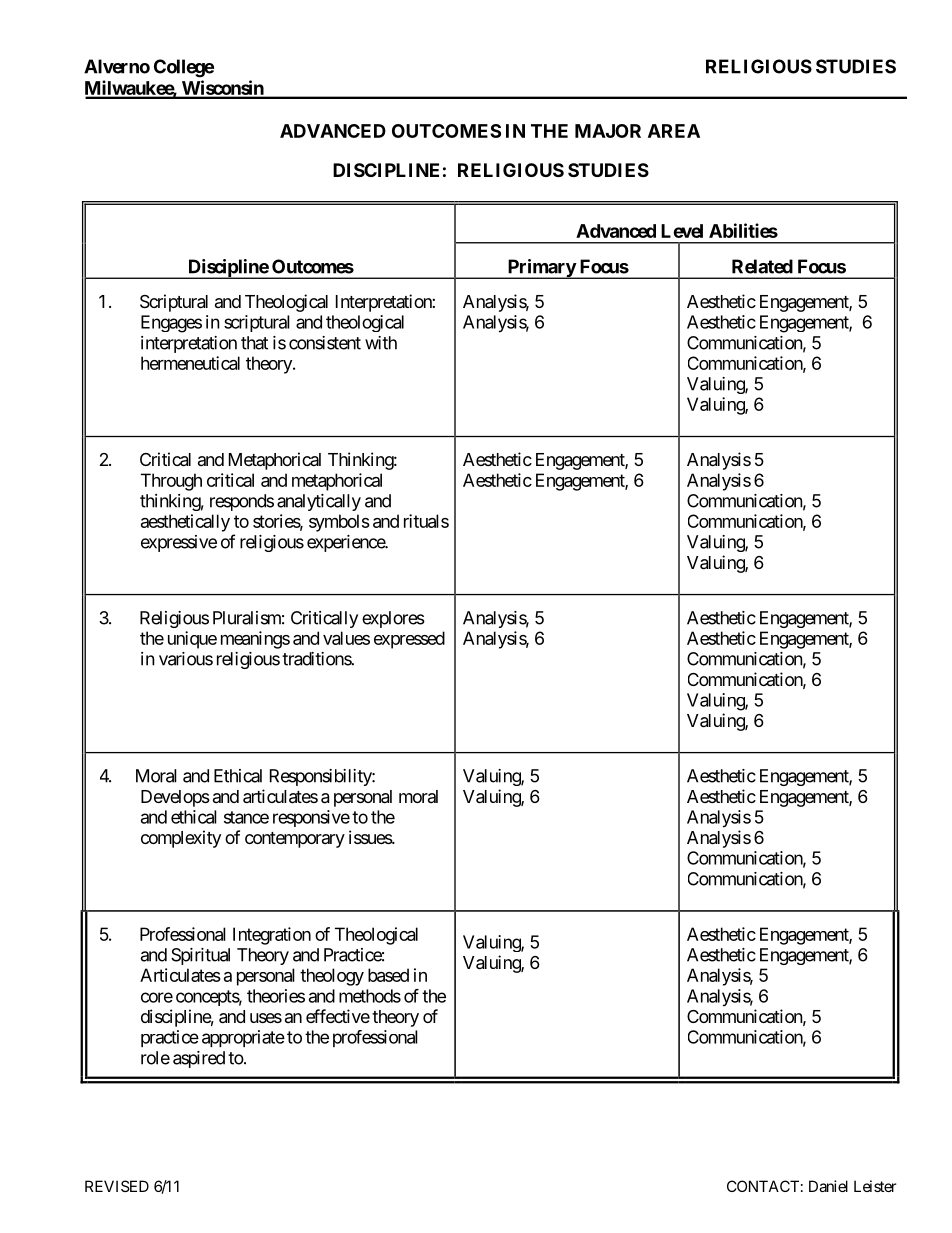 The image size is (952, 1233). What do you see at coordinates (762, 266) in the image?
I see `Related` at bounding box center [762, 266].
